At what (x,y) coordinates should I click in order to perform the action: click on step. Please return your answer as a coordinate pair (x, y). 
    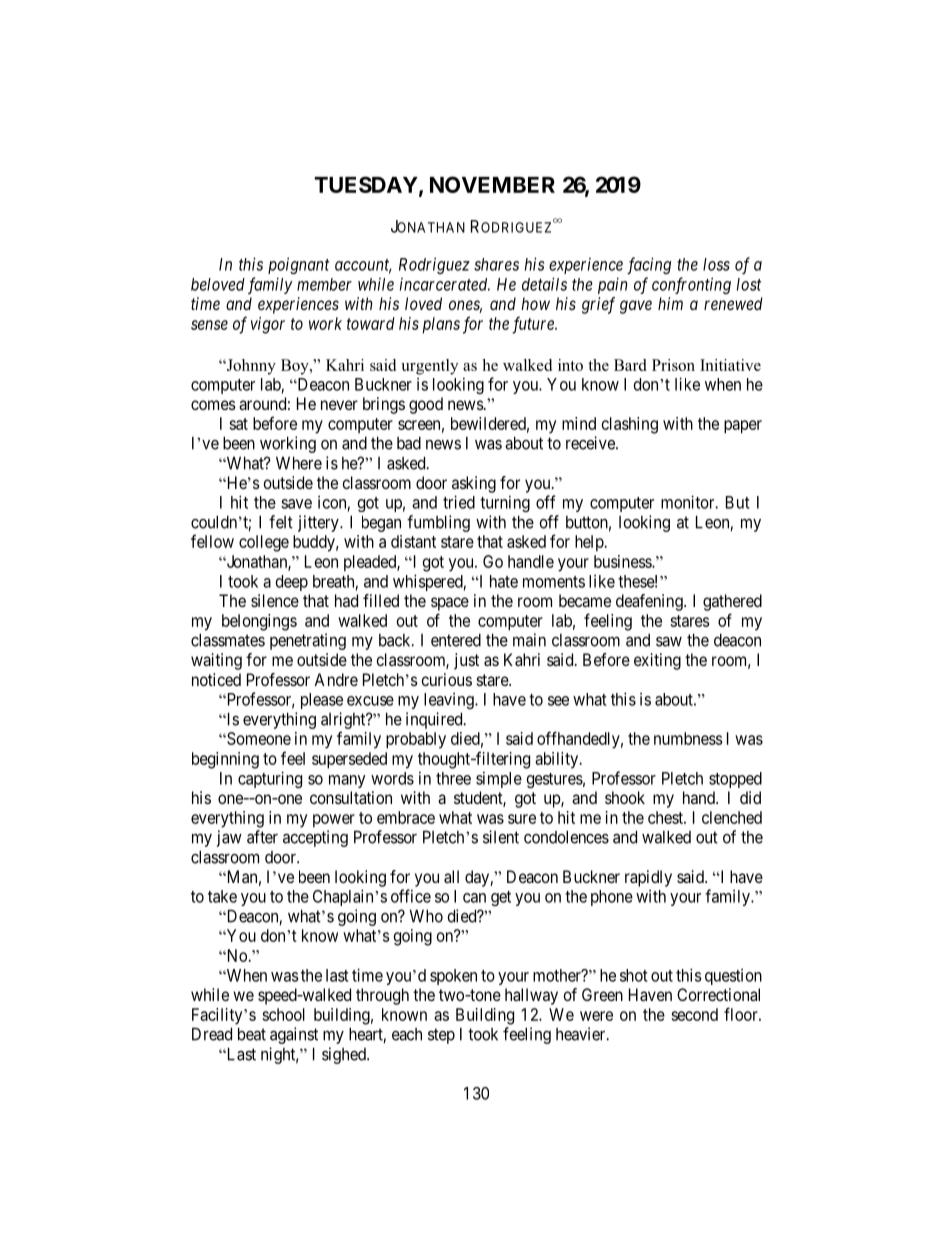
    Looking at the image, I should click on (441, 1036).
